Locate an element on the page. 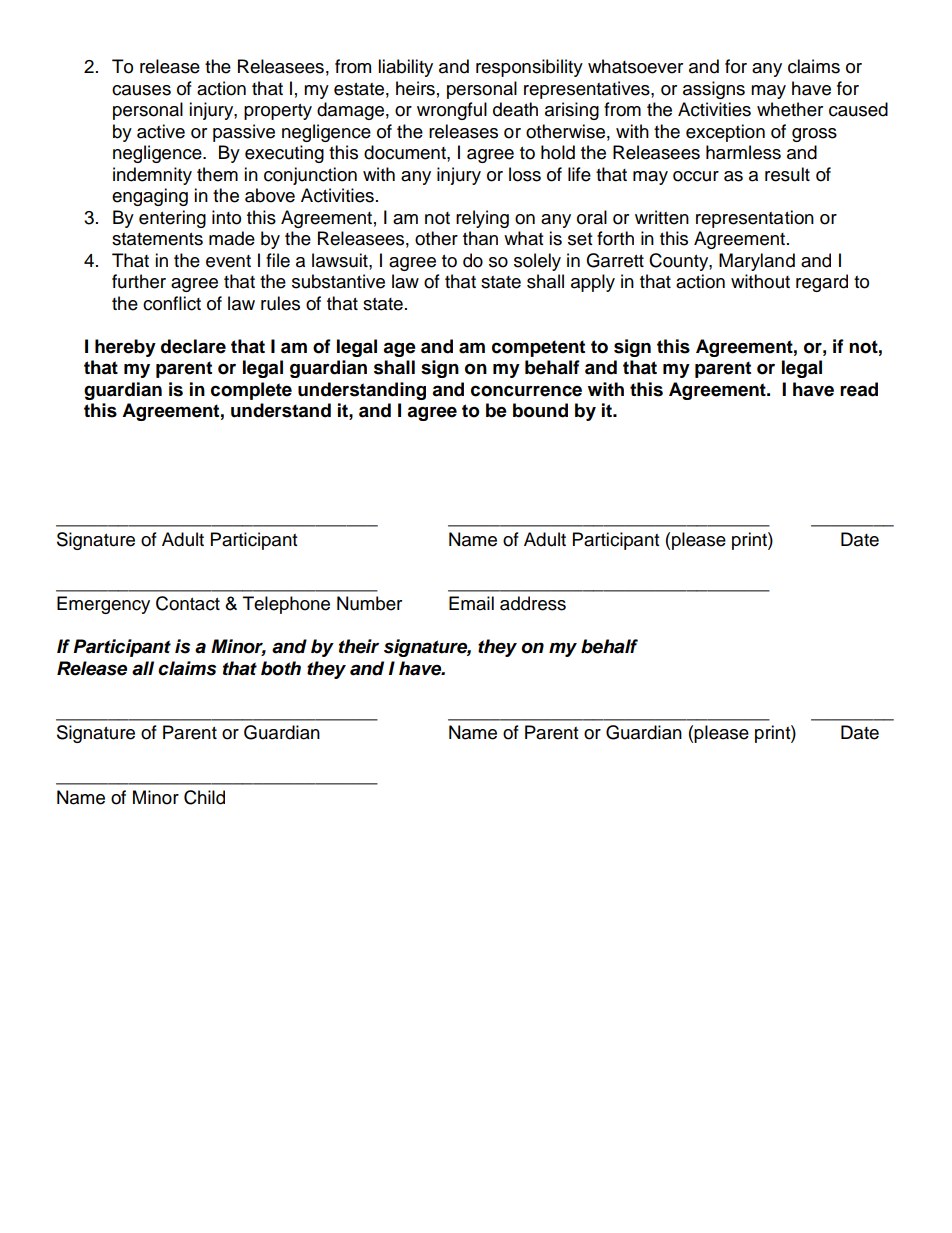 This page has height=1233, width=952. their is located at coordinates (359, 646).
